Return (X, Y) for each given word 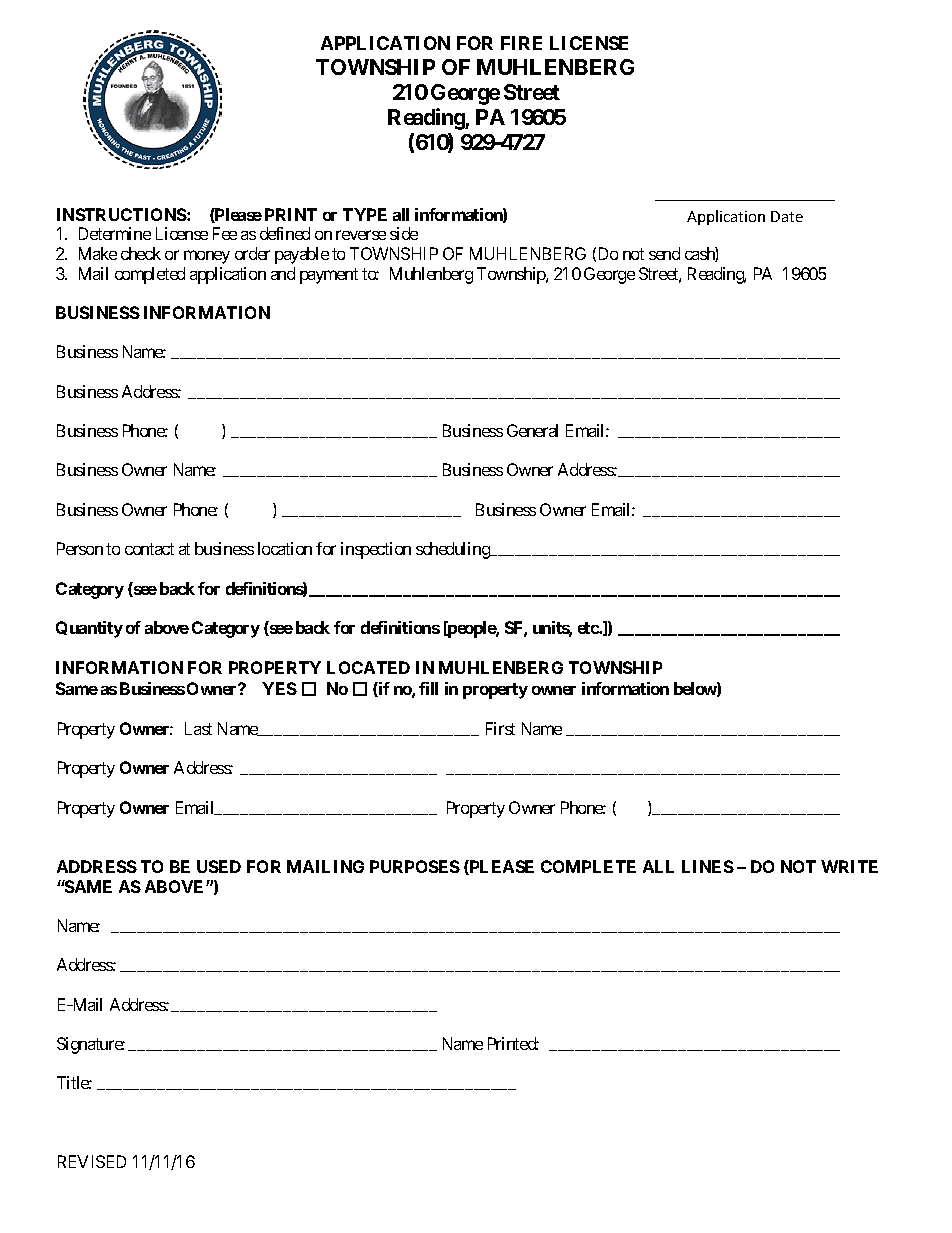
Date (787, 216)
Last (198, 728)
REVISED (92, 1161)
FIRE (521, 43)
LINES (708, 866)
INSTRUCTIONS (122, 214)
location (285, 548)
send (664, 253)
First (500, 728)
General (532, 430)
